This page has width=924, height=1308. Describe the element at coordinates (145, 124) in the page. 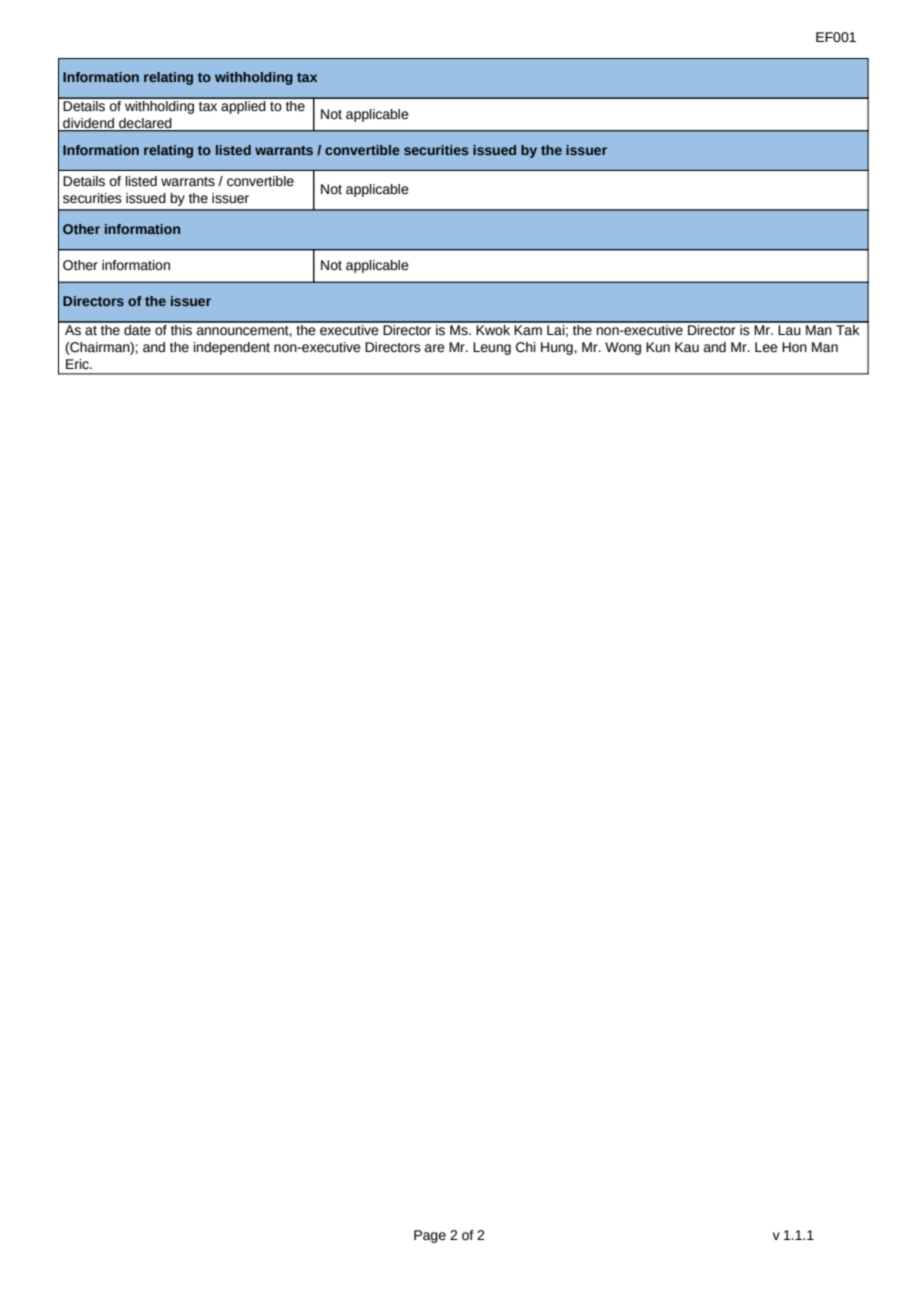

I see `declared` at that location.
